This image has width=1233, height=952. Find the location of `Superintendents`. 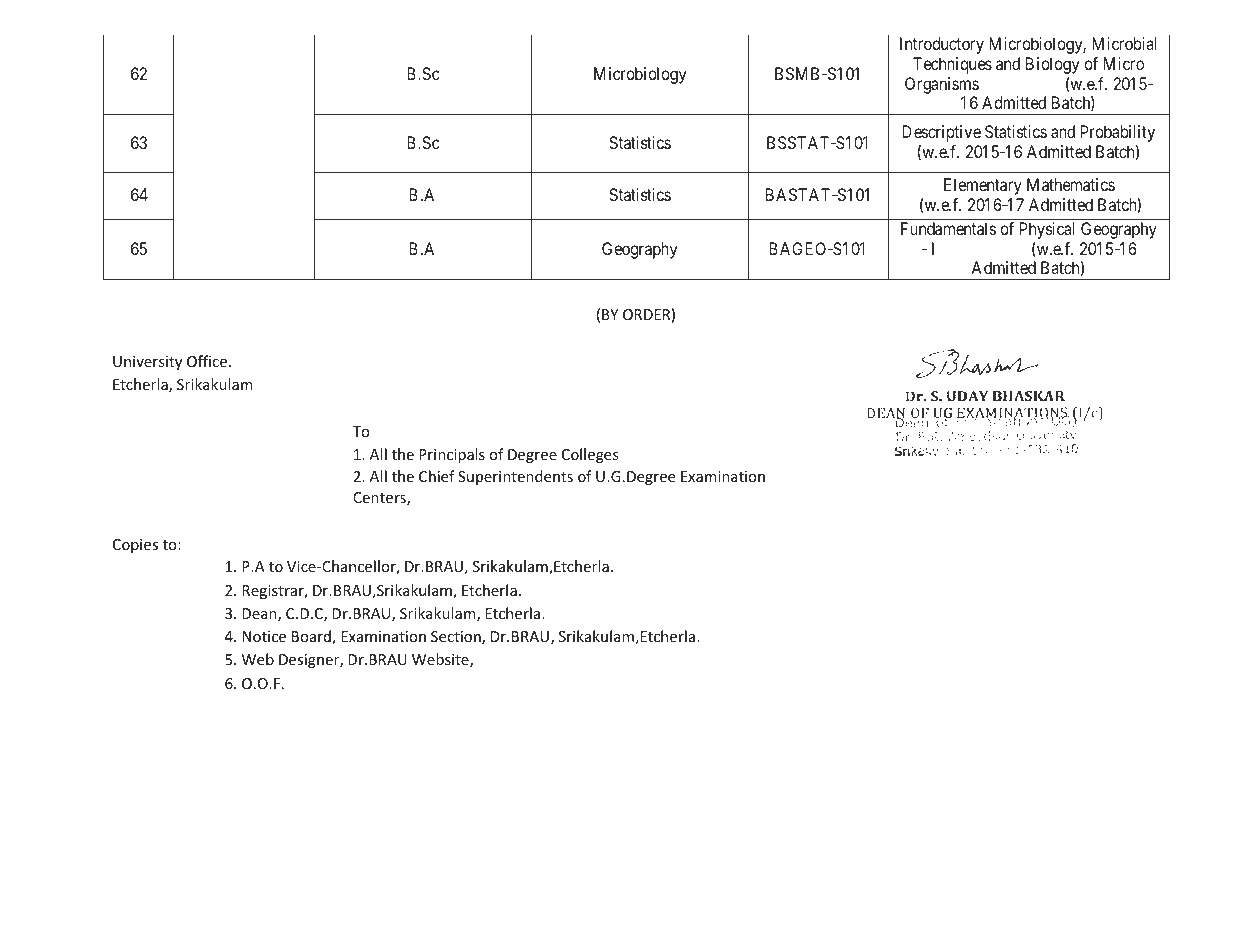

Superintendents is located at coordinates (515, 477).
